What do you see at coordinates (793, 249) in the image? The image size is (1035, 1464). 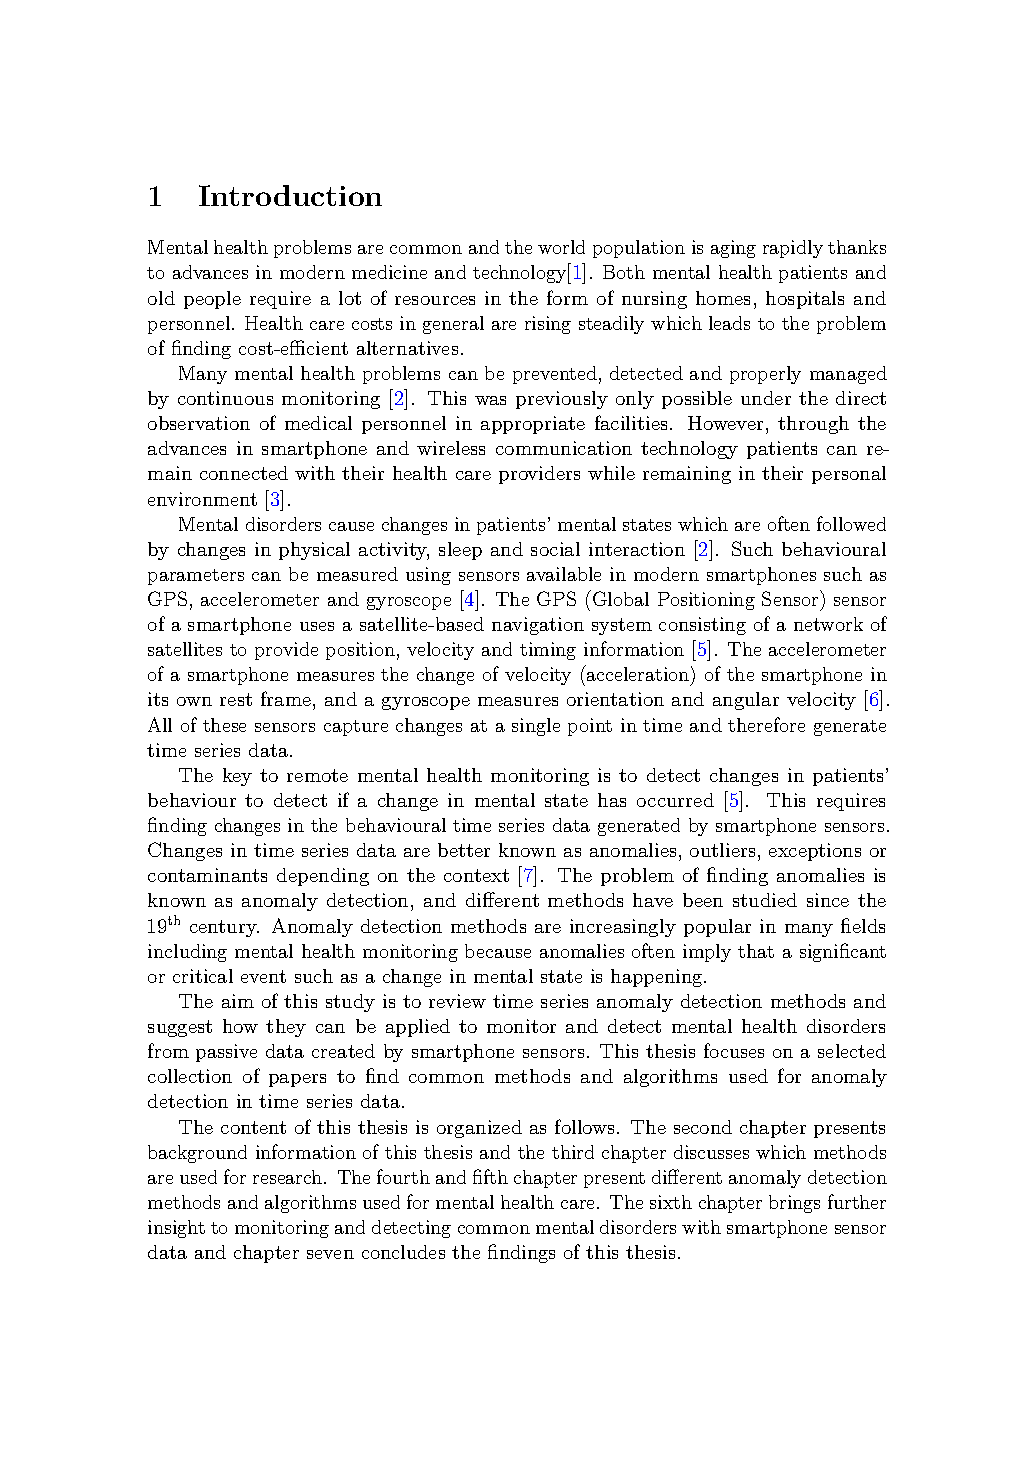 I see `rapidly` at bounding box center [793, 249].
